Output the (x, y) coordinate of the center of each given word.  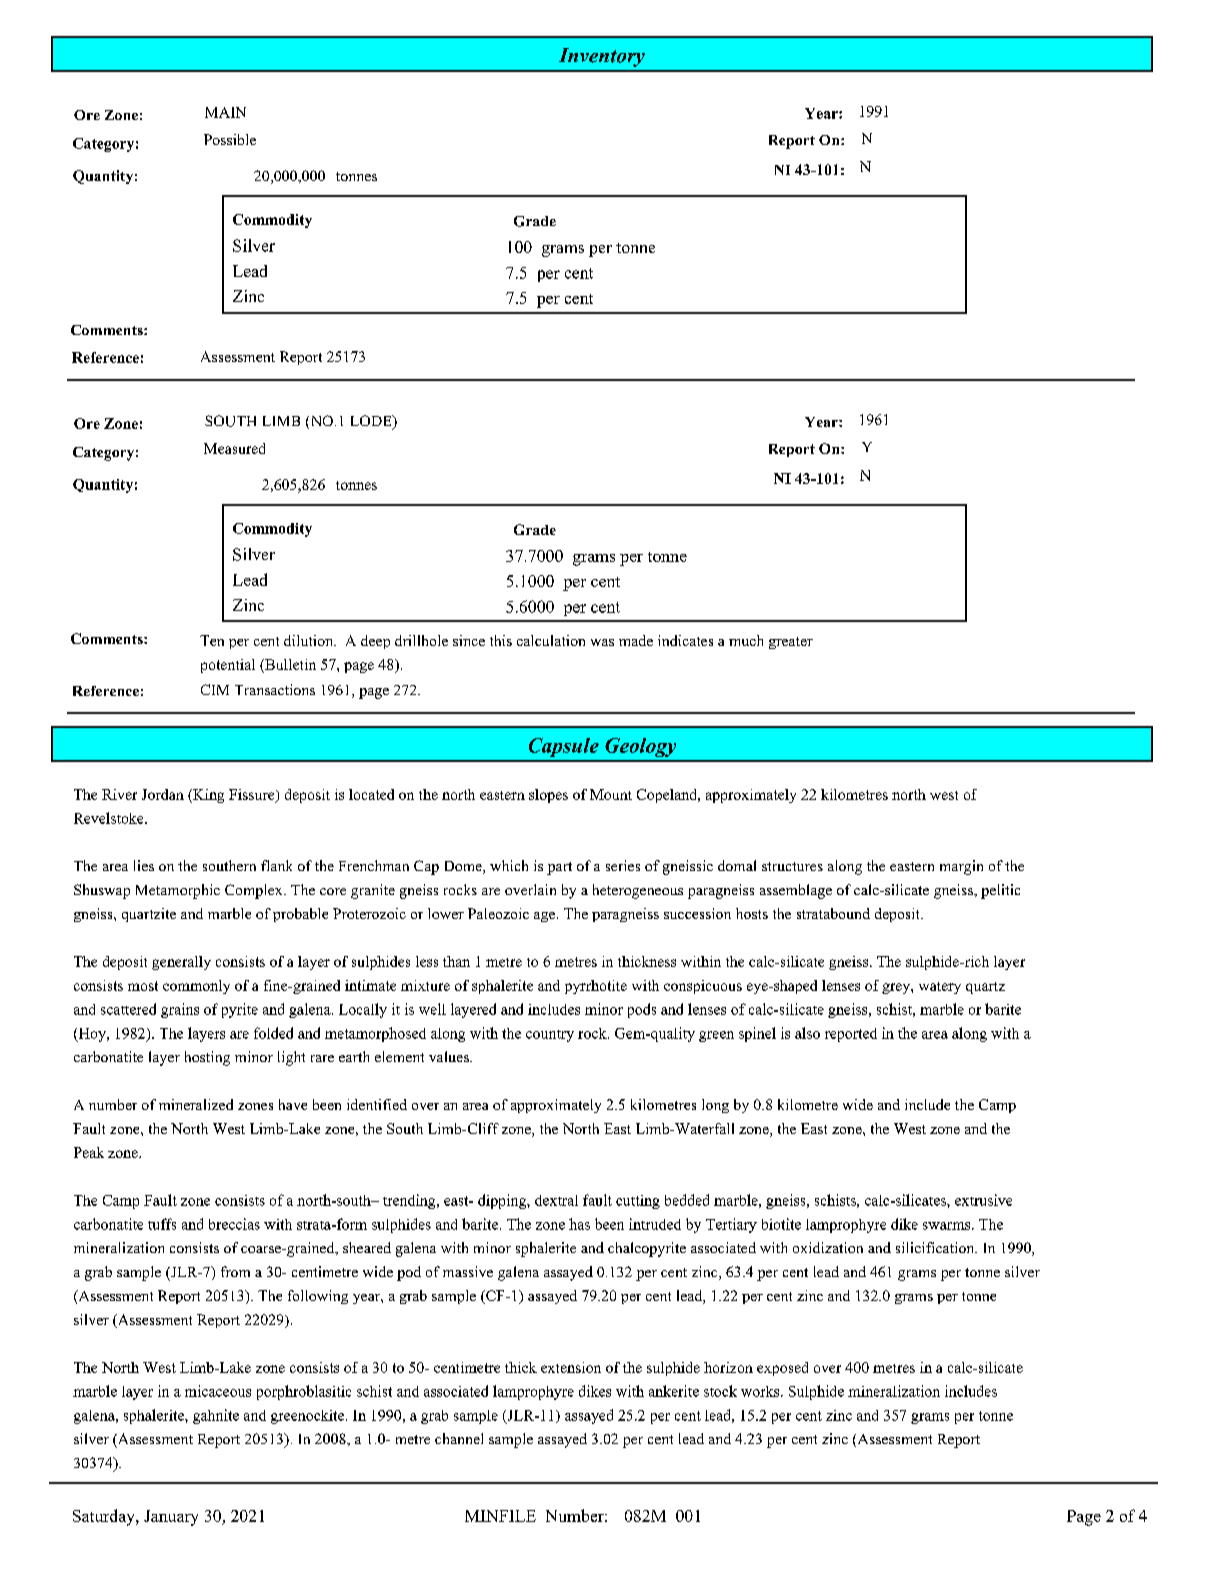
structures (792, 866)
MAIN (225, 112)
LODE (372, 422)
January (171, 1518)
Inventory (602, 57)
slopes (548, 796)
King (207, 796)
